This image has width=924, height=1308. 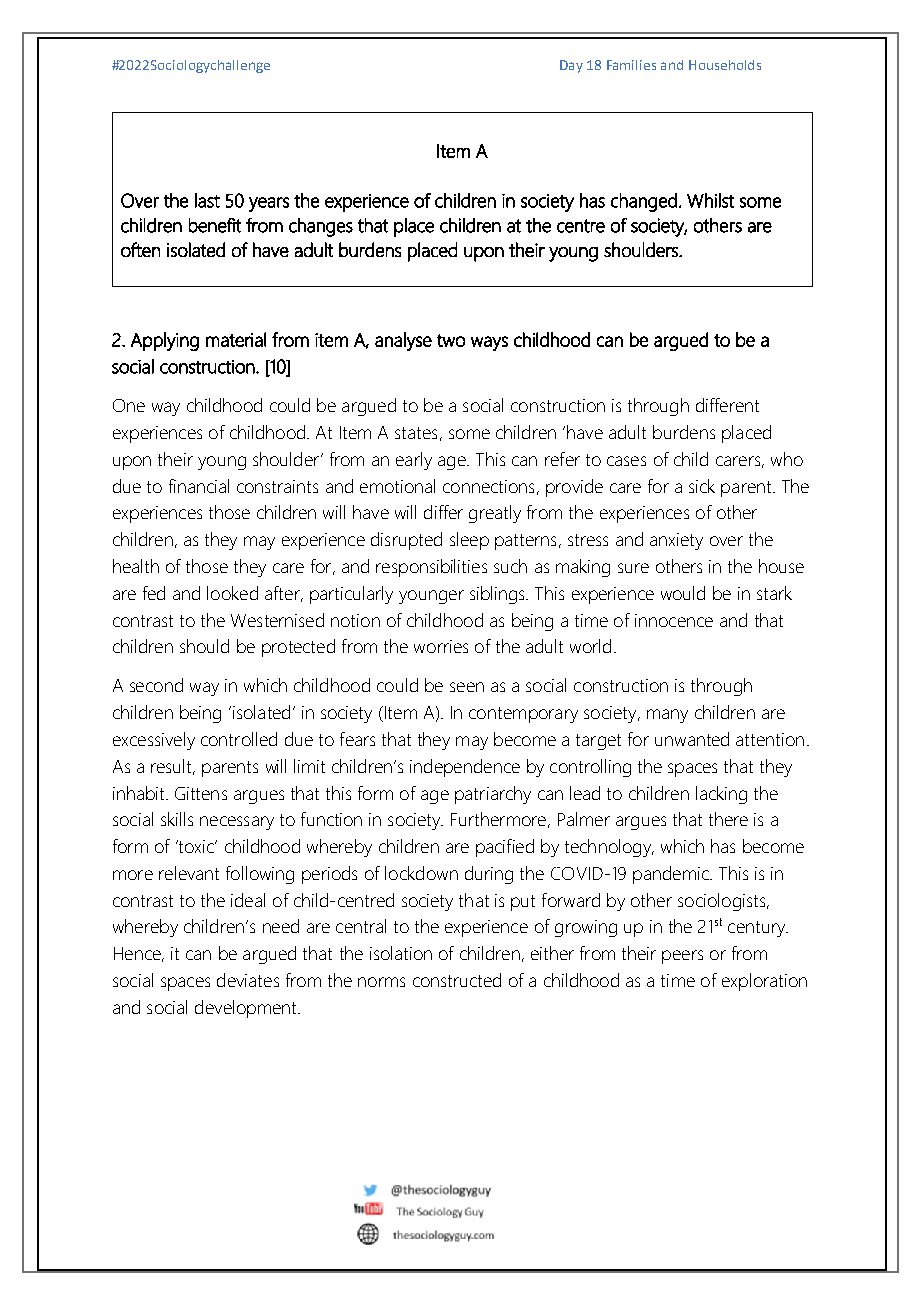 I want to click on sleep, so click(x=469, y=541).
